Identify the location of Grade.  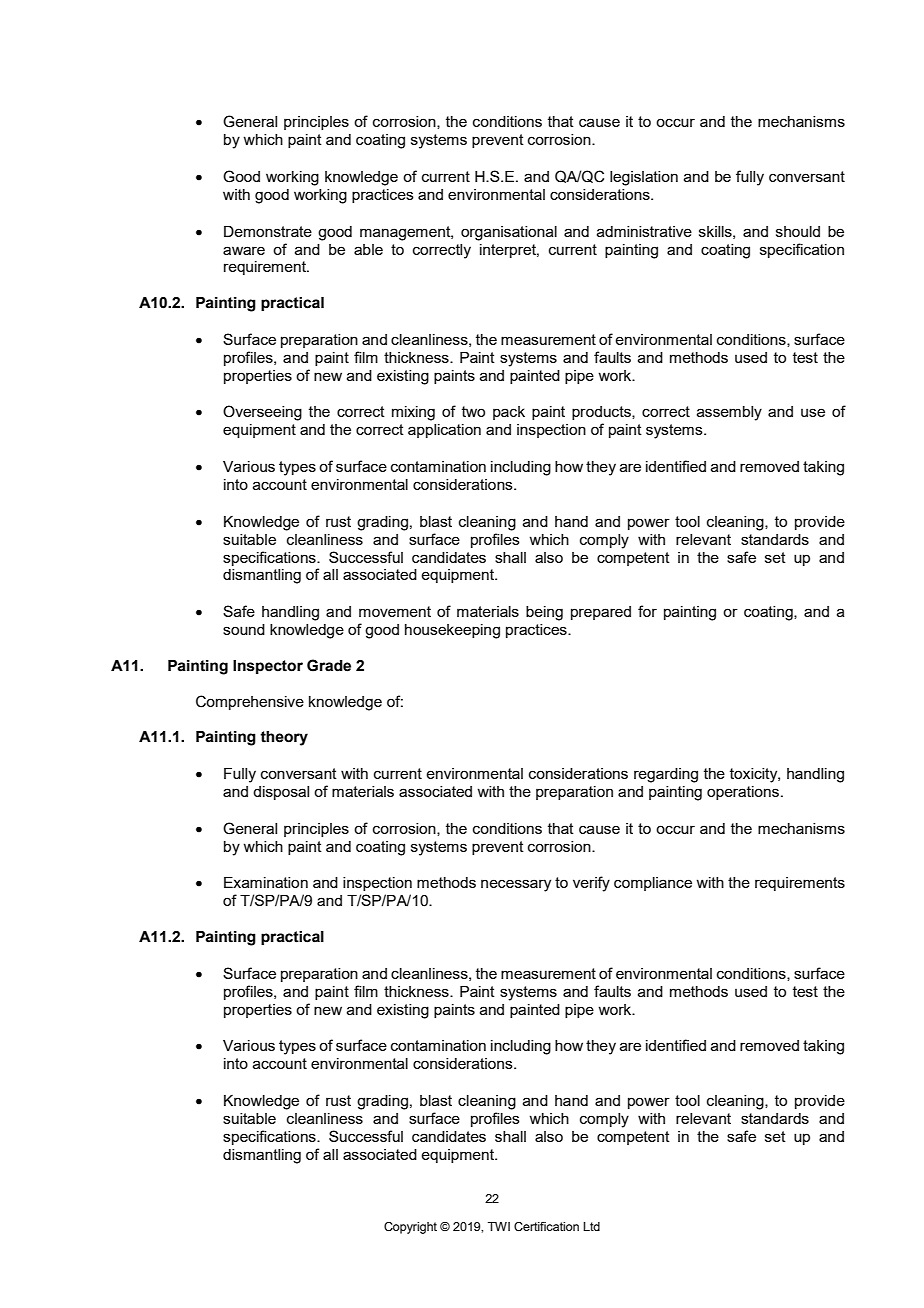
(329, 665).
